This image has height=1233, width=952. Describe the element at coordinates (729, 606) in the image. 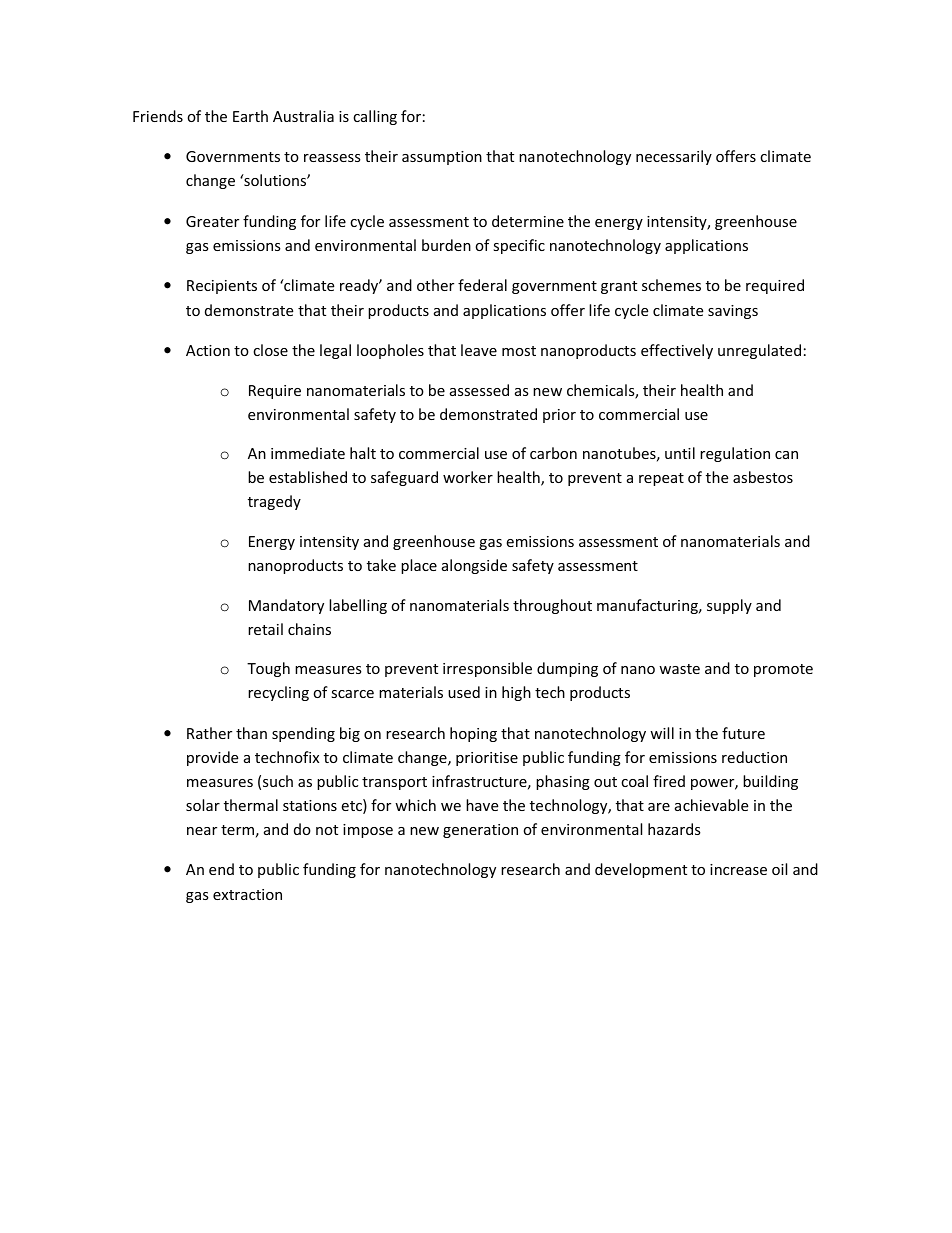

I see `supply` at that location.
